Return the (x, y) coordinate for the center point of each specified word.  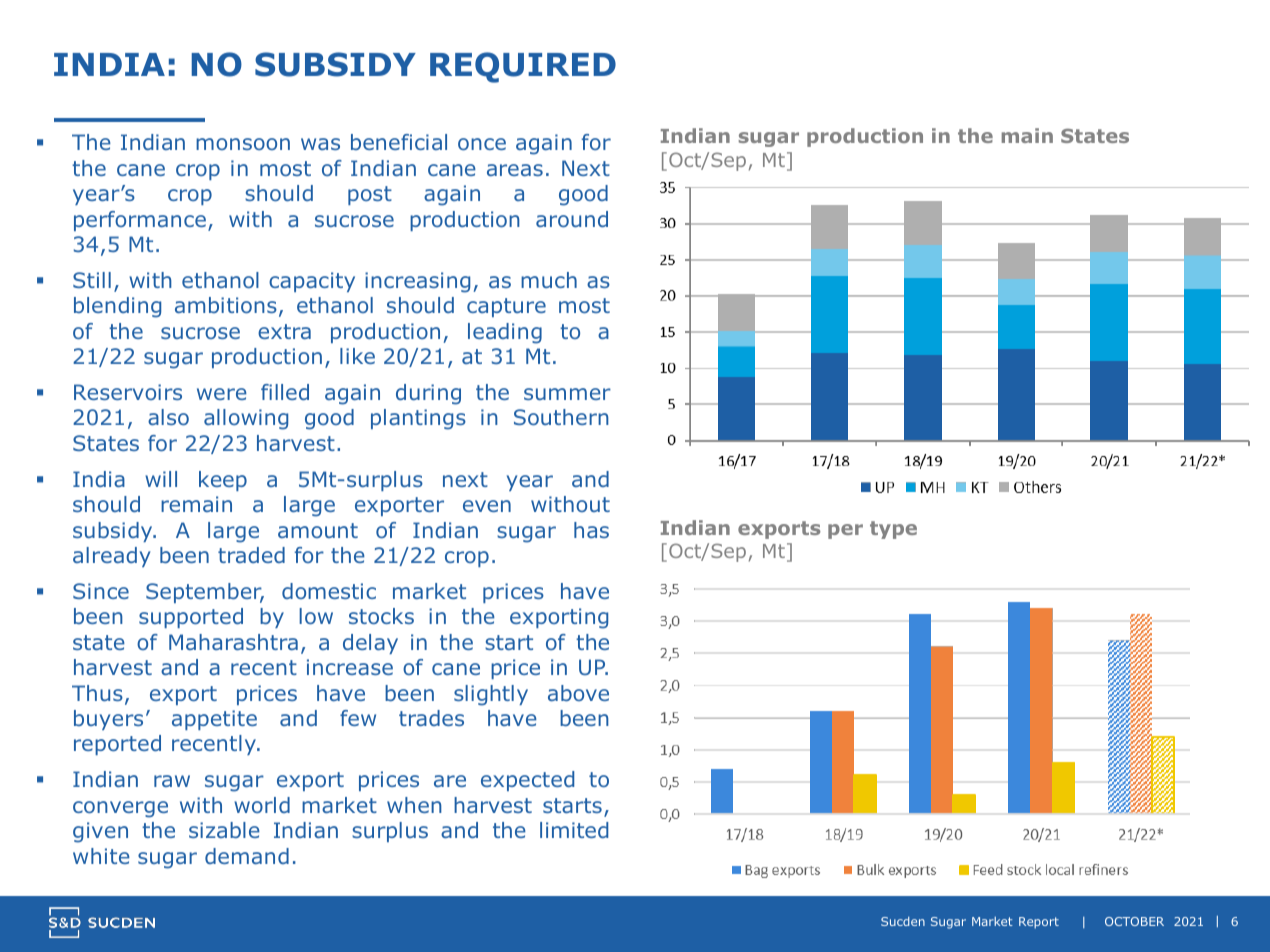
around (572, 219)
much (549, 280)
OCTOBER (1134, 921)
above (578, 693)
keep (223, 481)
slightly (491, 695)
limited (574, 830)
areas (515, 170)
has (591, 530)
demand (247, 856)
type (893, 530)
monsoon (243, 144)
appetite (214, 720)
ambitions (226, 305)
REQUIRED (523, 67)
